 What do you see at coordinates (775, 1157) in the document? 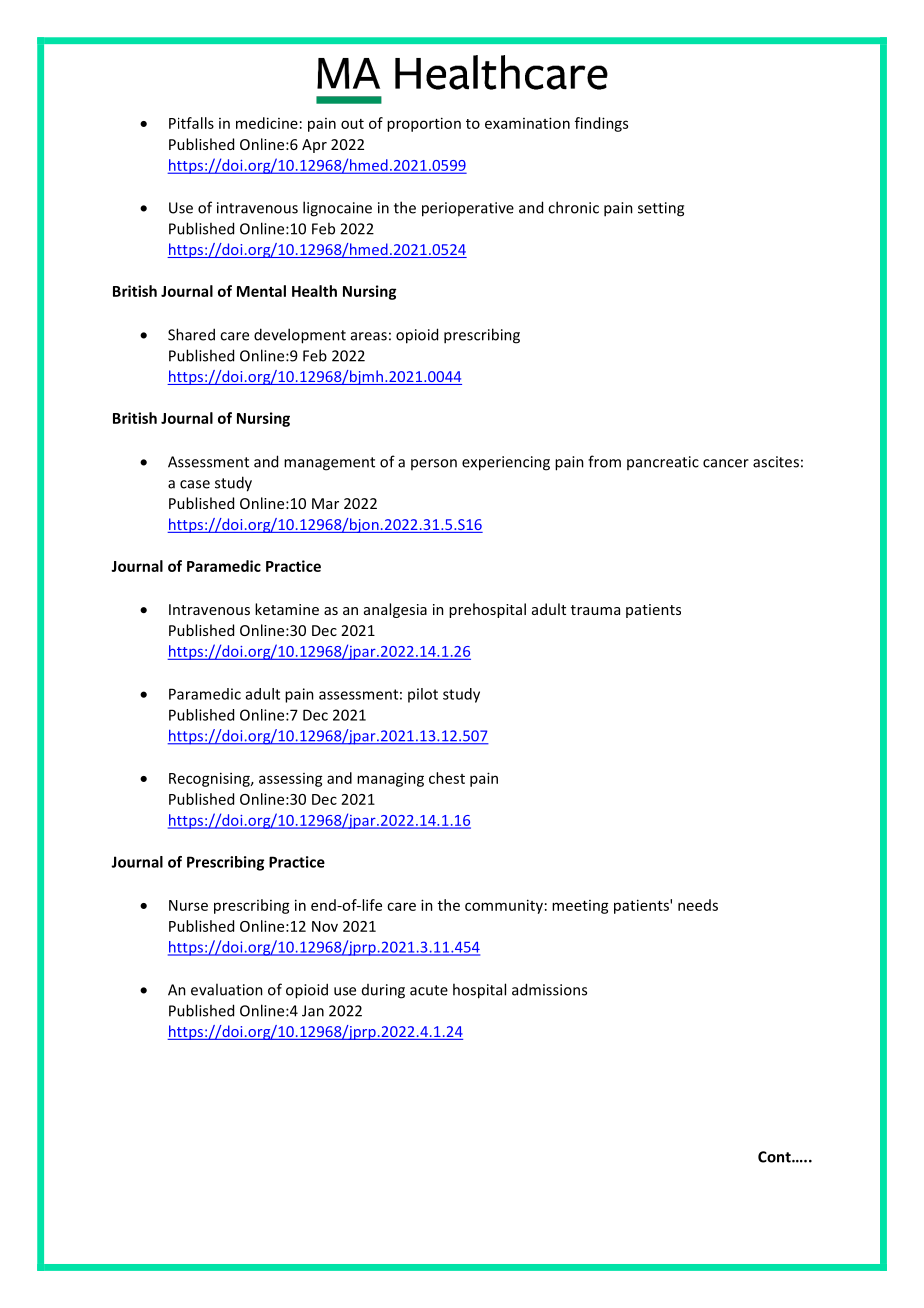
I see `Cont` at bounding box center [775, 1157].
